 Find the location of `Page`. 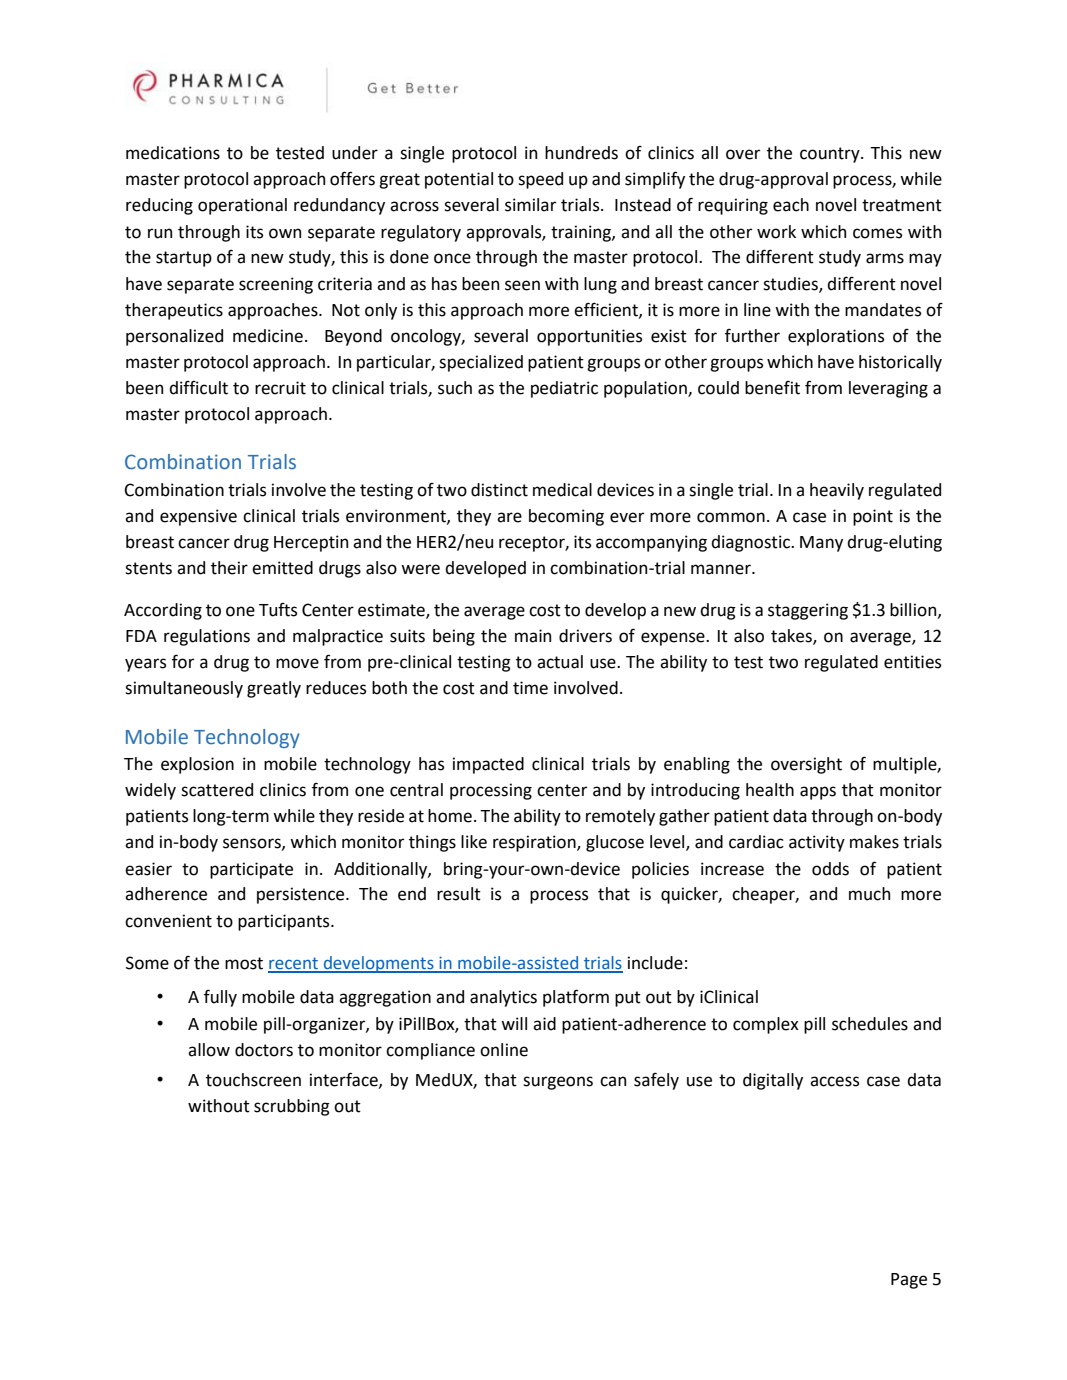

Page is located at coordinates (909, 1281).
